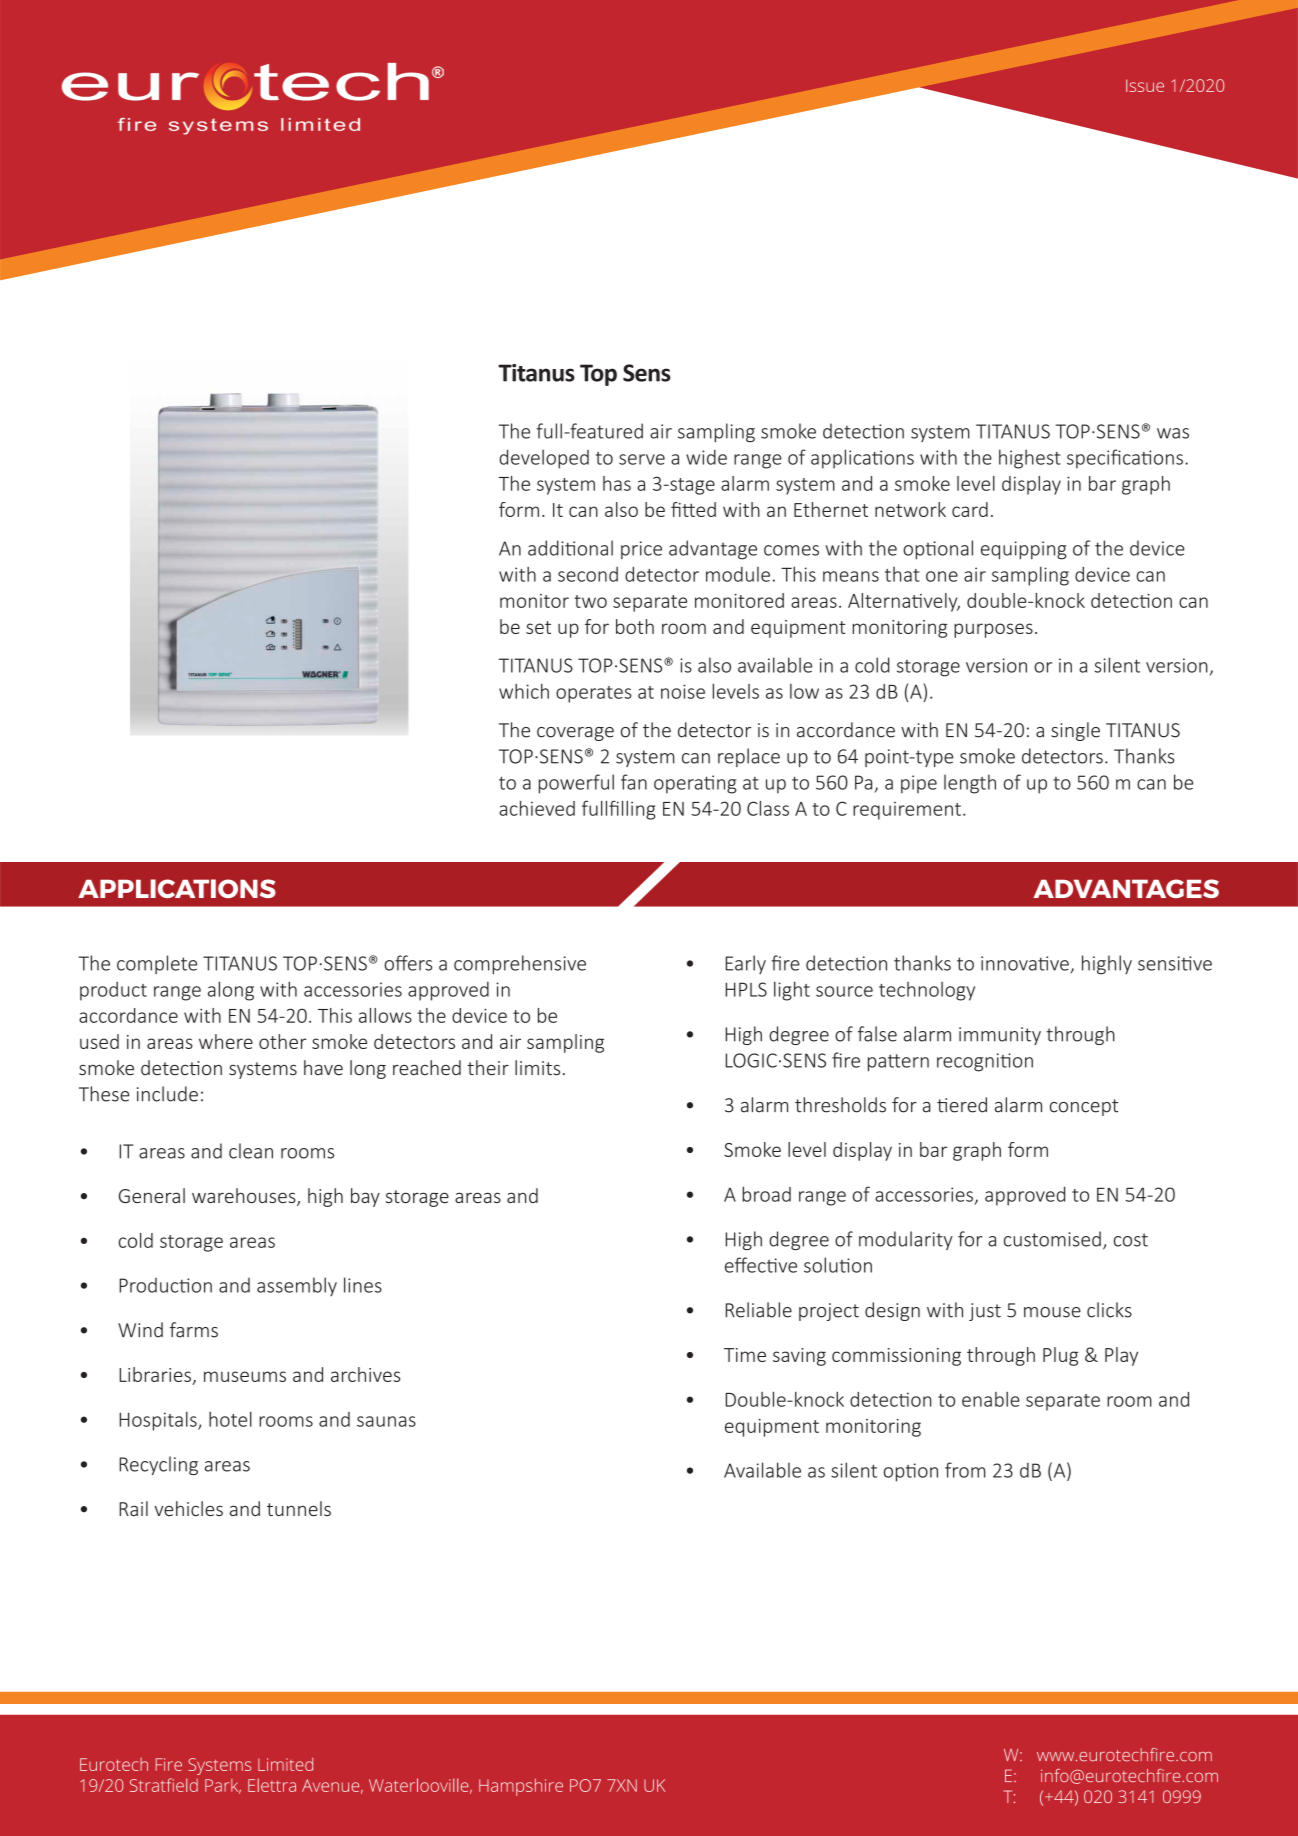 The height and width of the screenshot is (1836, 1298). Describe the element at coordinates (993, 630) in the screenshot. I see `purposes` at that location.
